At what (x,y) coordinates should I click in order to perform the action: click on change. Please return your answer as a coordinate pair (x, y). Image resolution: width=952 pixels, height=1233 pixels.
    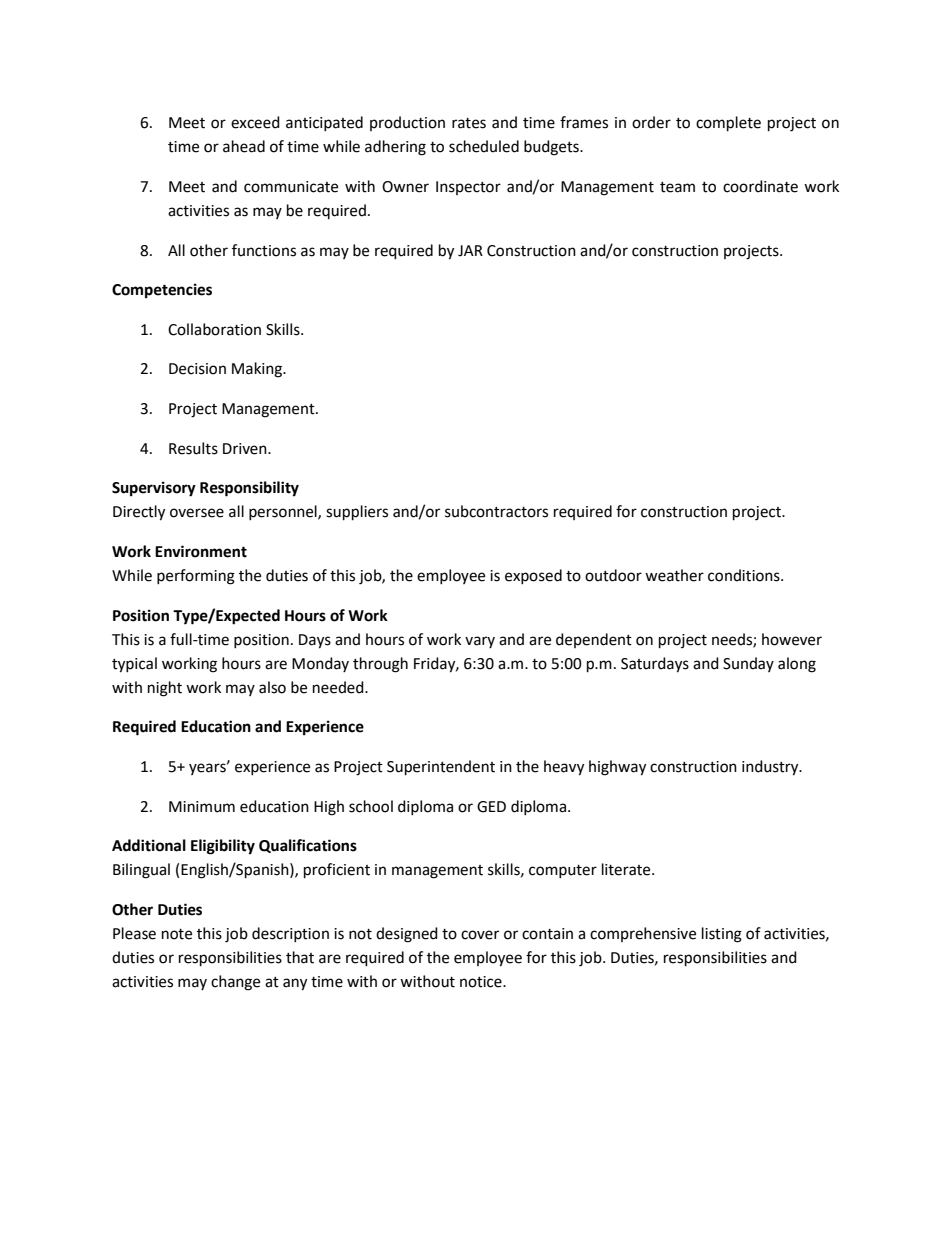
    Looking at the image, I should click on (235, 983).
